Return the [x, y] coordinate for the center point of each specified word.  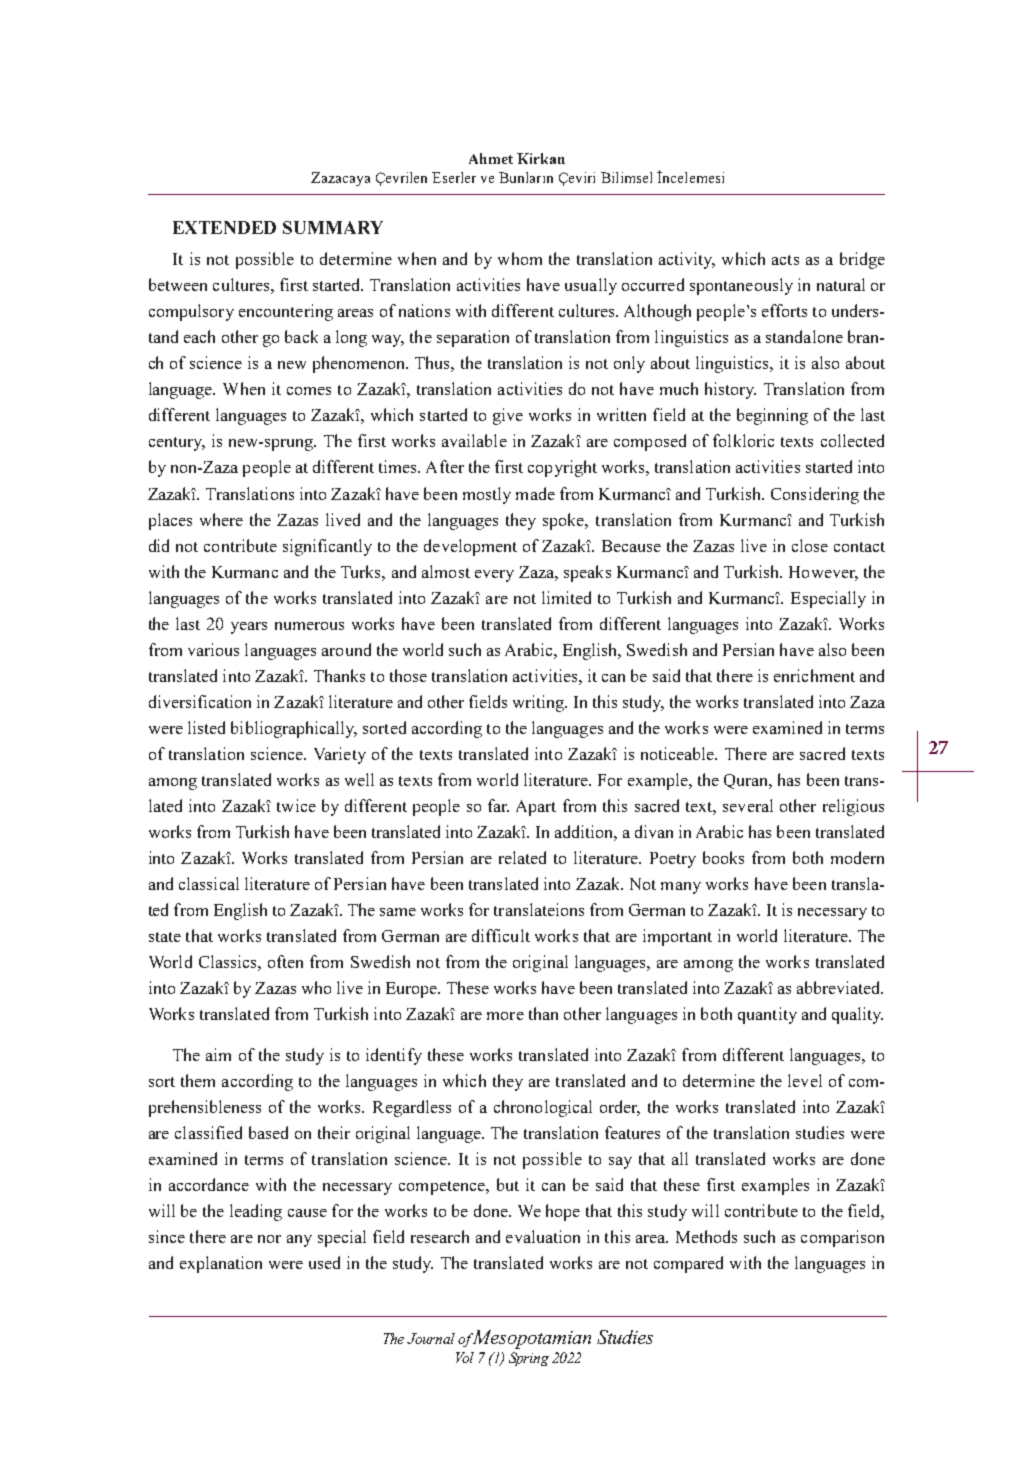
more [505, 1016]
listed [206, 727]
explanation [221, 1264]
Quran [747, 781]
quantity [767, 1015]
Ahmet [491, 158]
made [535, 493]
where [221, 519]
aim [218, 1054]
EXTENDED [224, 227]
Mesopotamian [530, 1339]
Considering [815, 495]
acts [785, 260]
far [498, 805]
